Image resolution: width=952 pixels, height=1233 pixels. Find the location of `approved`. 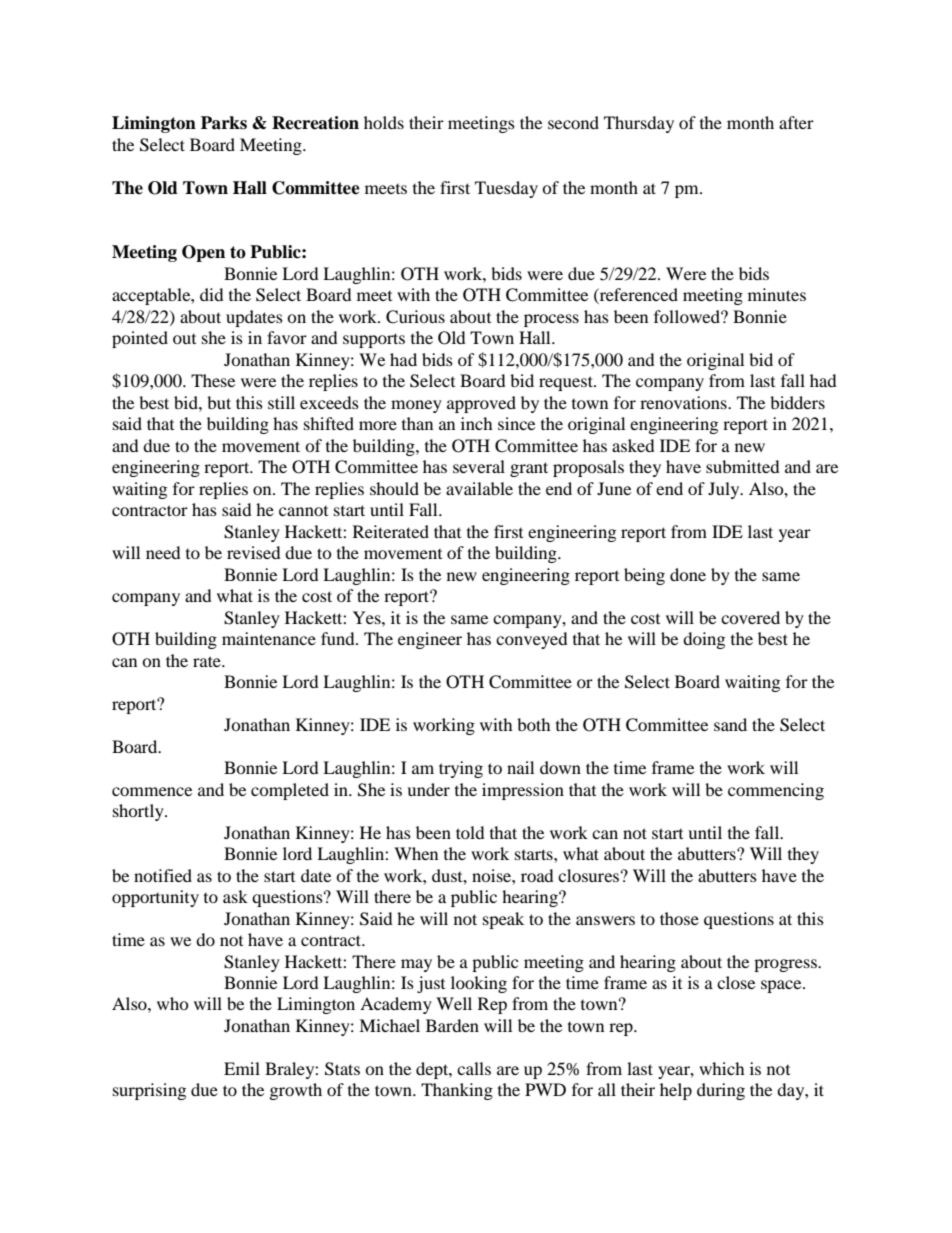

approved is located at coordinates (481, 404).
